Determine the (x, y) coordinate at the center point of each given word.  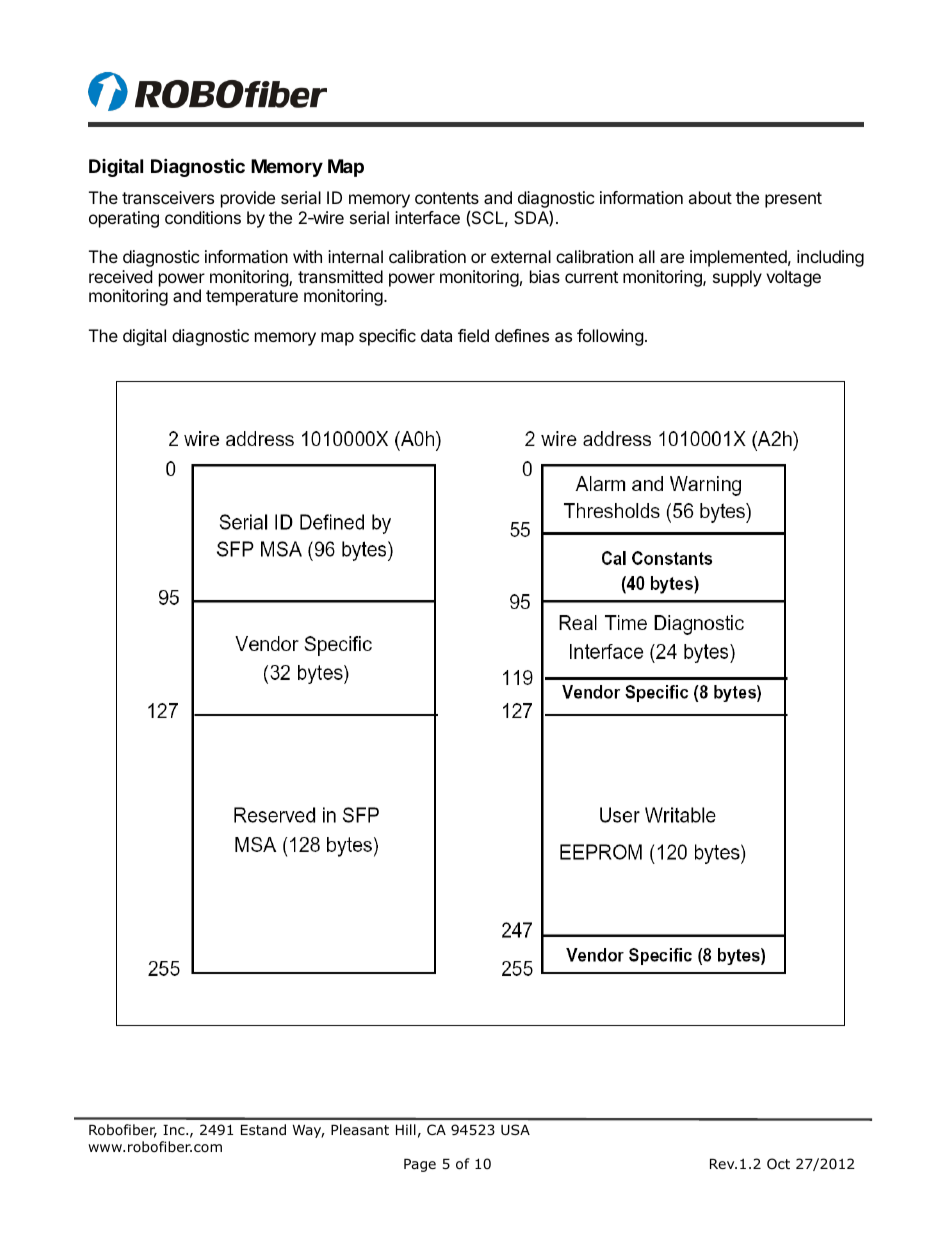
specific (387, 337)
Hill (406, 1129)
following (610, 337)
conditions (203, 217)
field (473, 335)
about (710, 197)
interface (427, 217)
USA (515, 1129)
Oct (778, 1163)
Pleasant (360, 1129)
